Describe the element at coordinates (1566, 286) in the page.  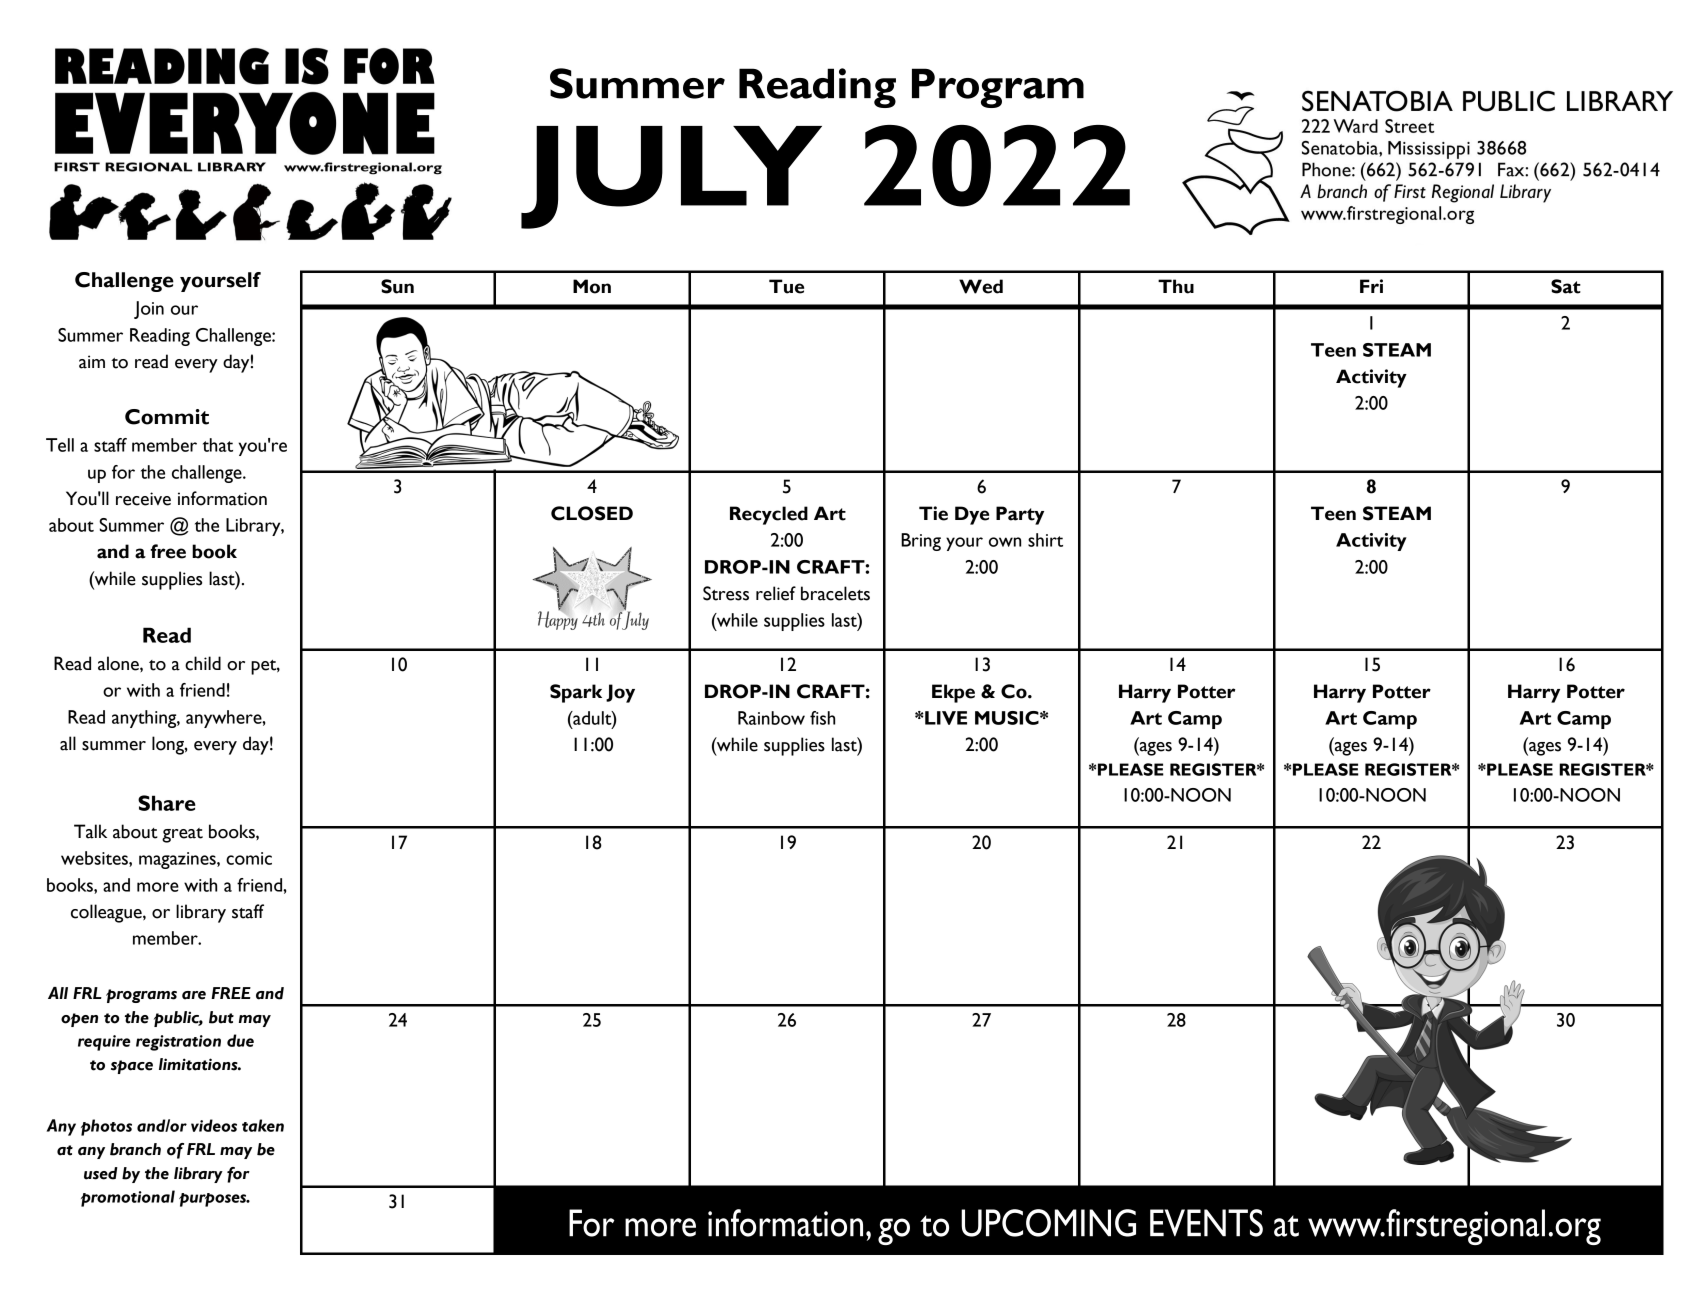
I see `Sat` at that location.
